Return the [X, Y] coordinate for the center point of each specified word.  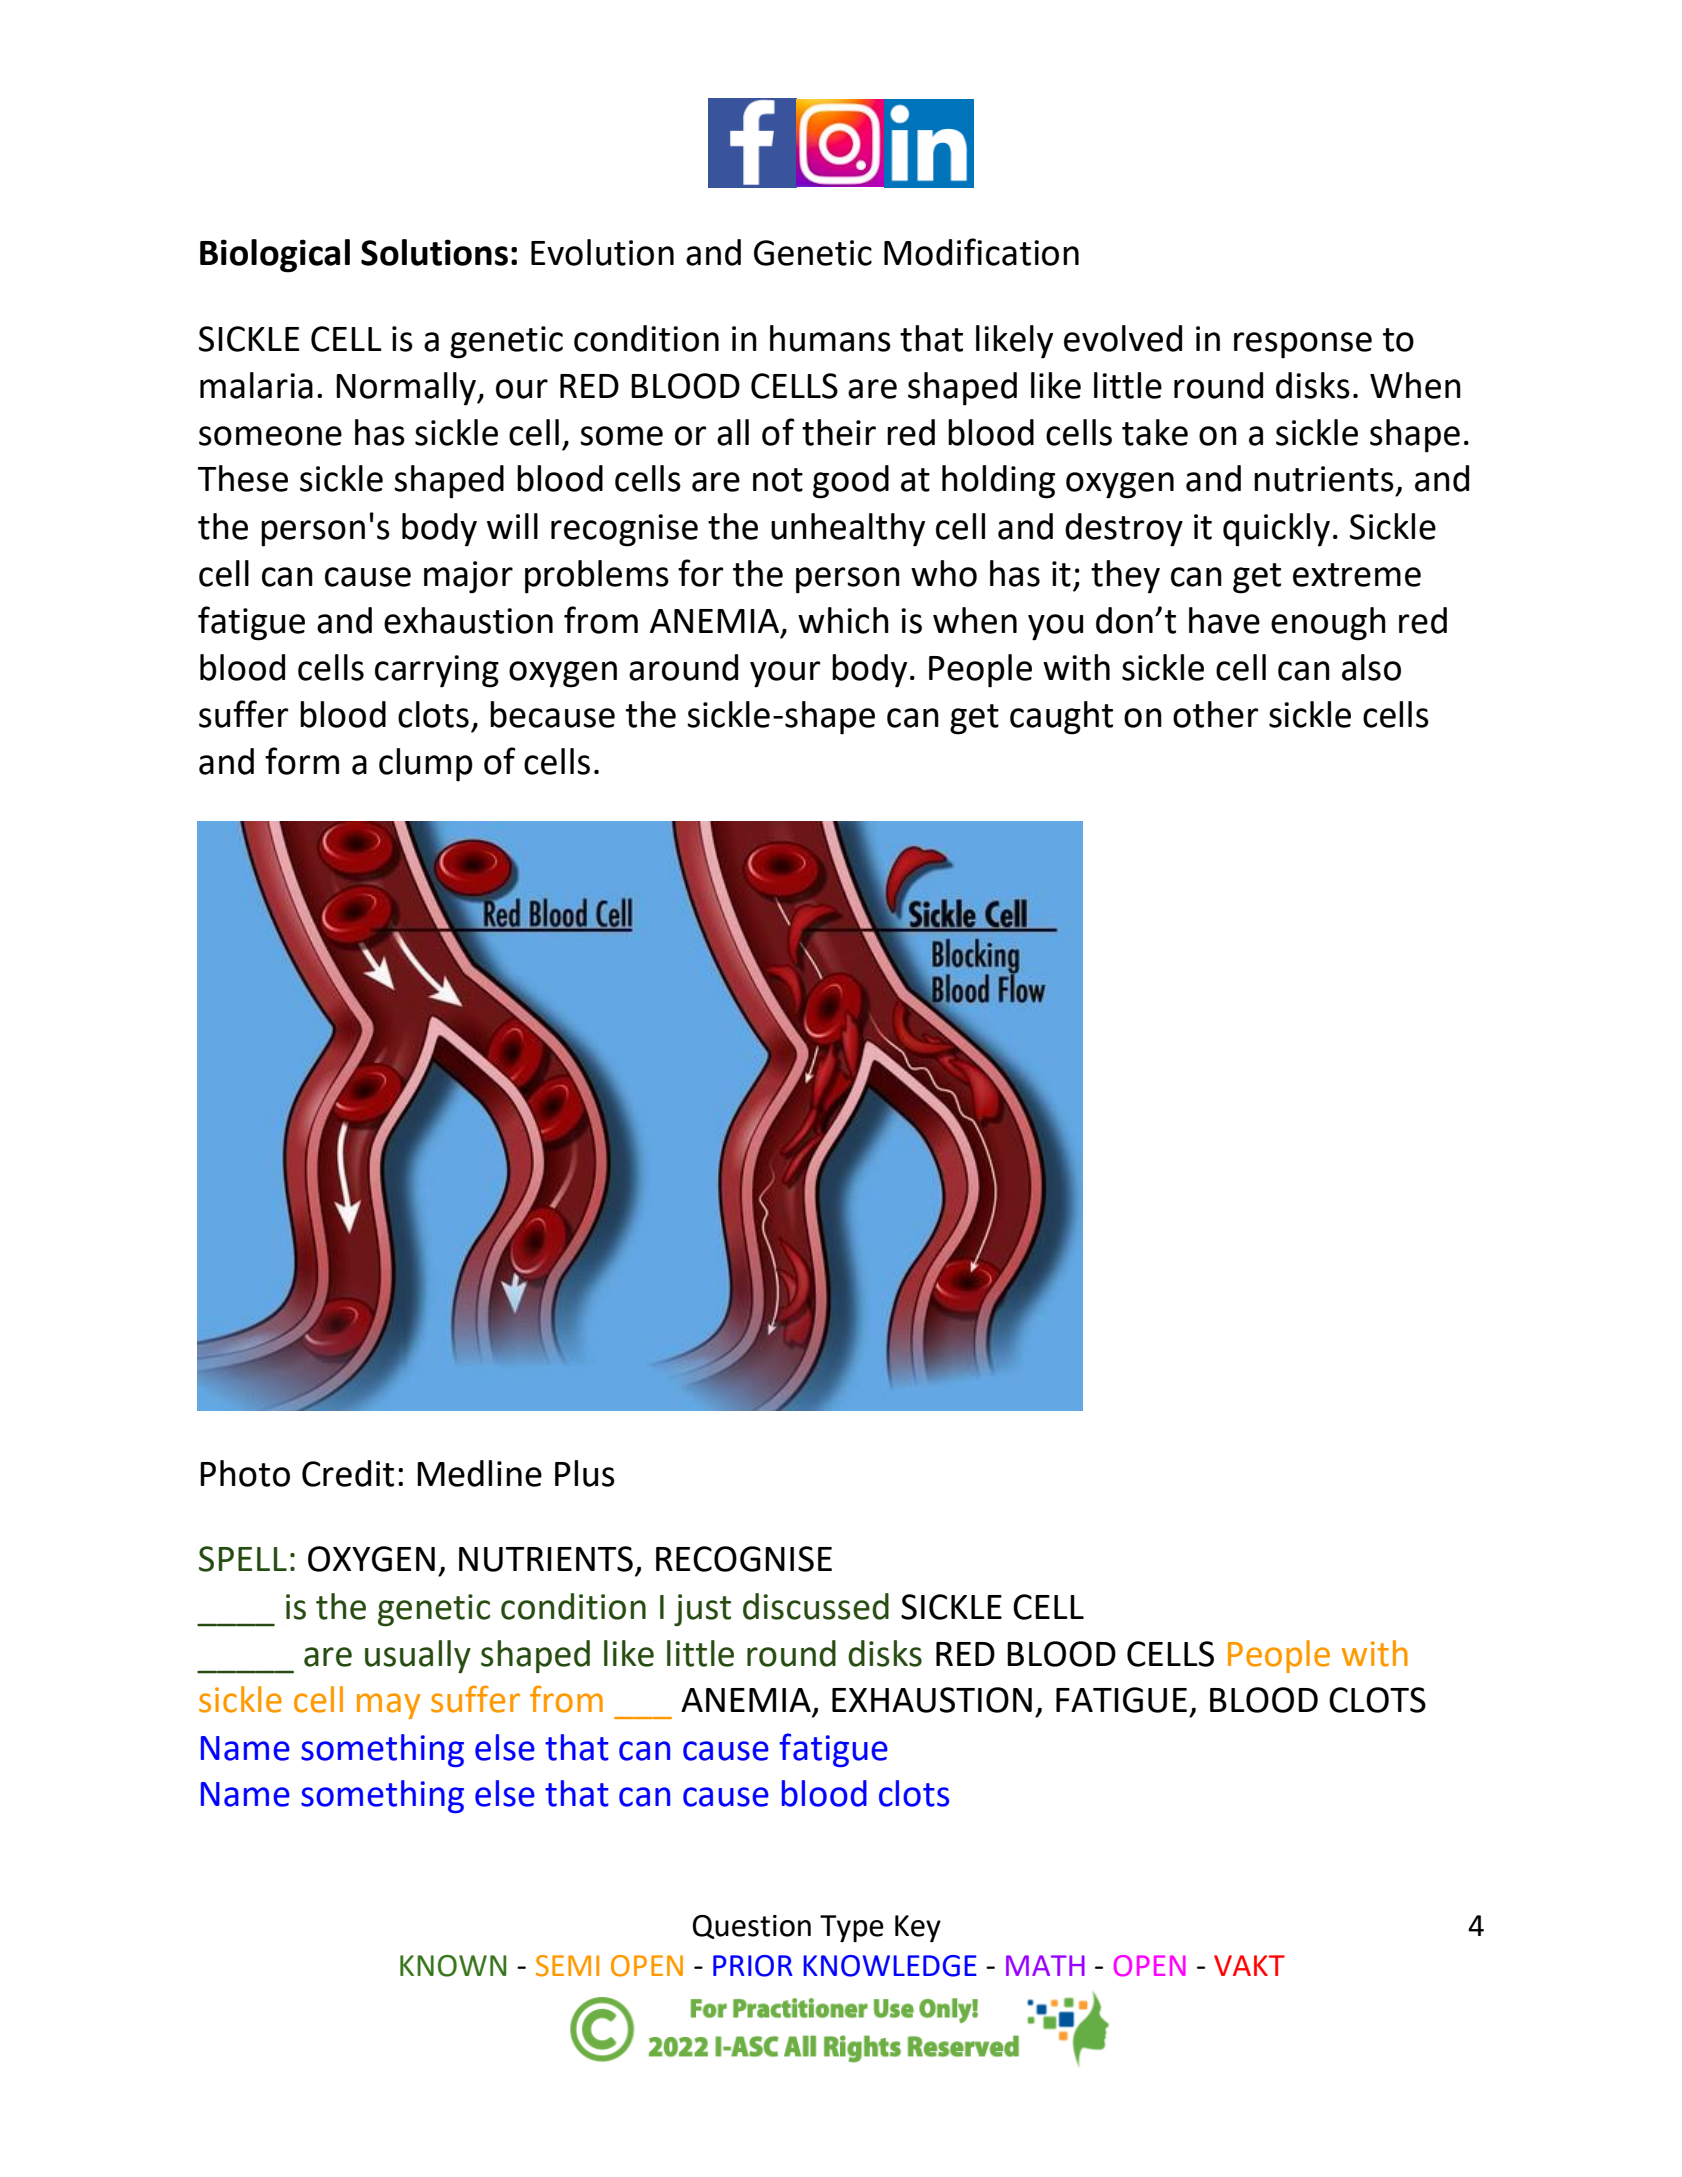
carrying [437, 671]
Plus [585, 1473]
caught [1061, 718]
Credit [348, 1473]
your [785, 674]
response [1303, 345]
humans [830, 338]
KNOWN [453, 1966]
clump [426, 765]
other [1216, 714]
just [702, 1610]
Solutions [434, 252]
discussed [816, 1606]
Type [852, 1928]
